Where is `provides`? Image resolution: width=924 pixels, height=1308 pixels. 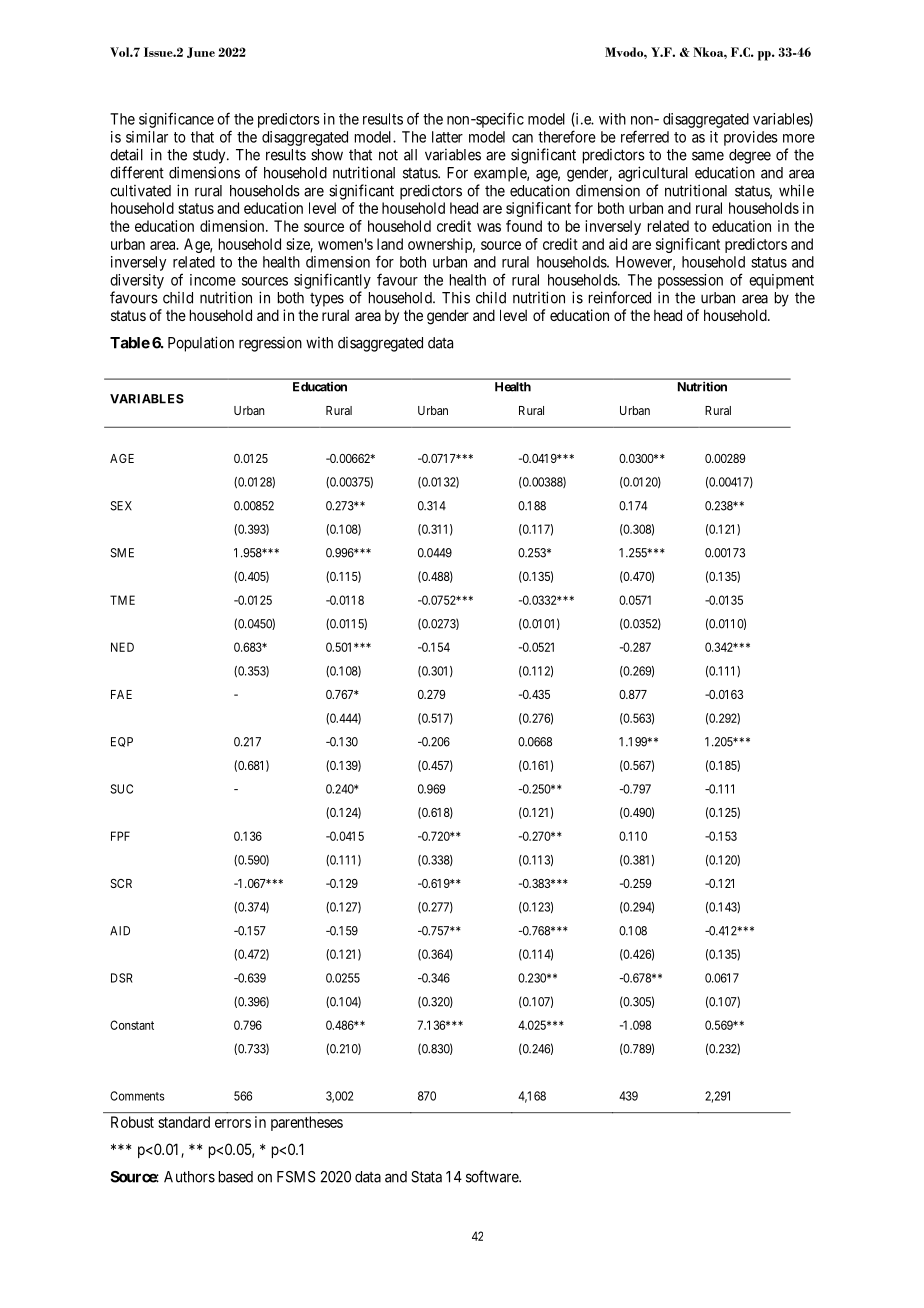
provides is located at coordinates (751, 138).
